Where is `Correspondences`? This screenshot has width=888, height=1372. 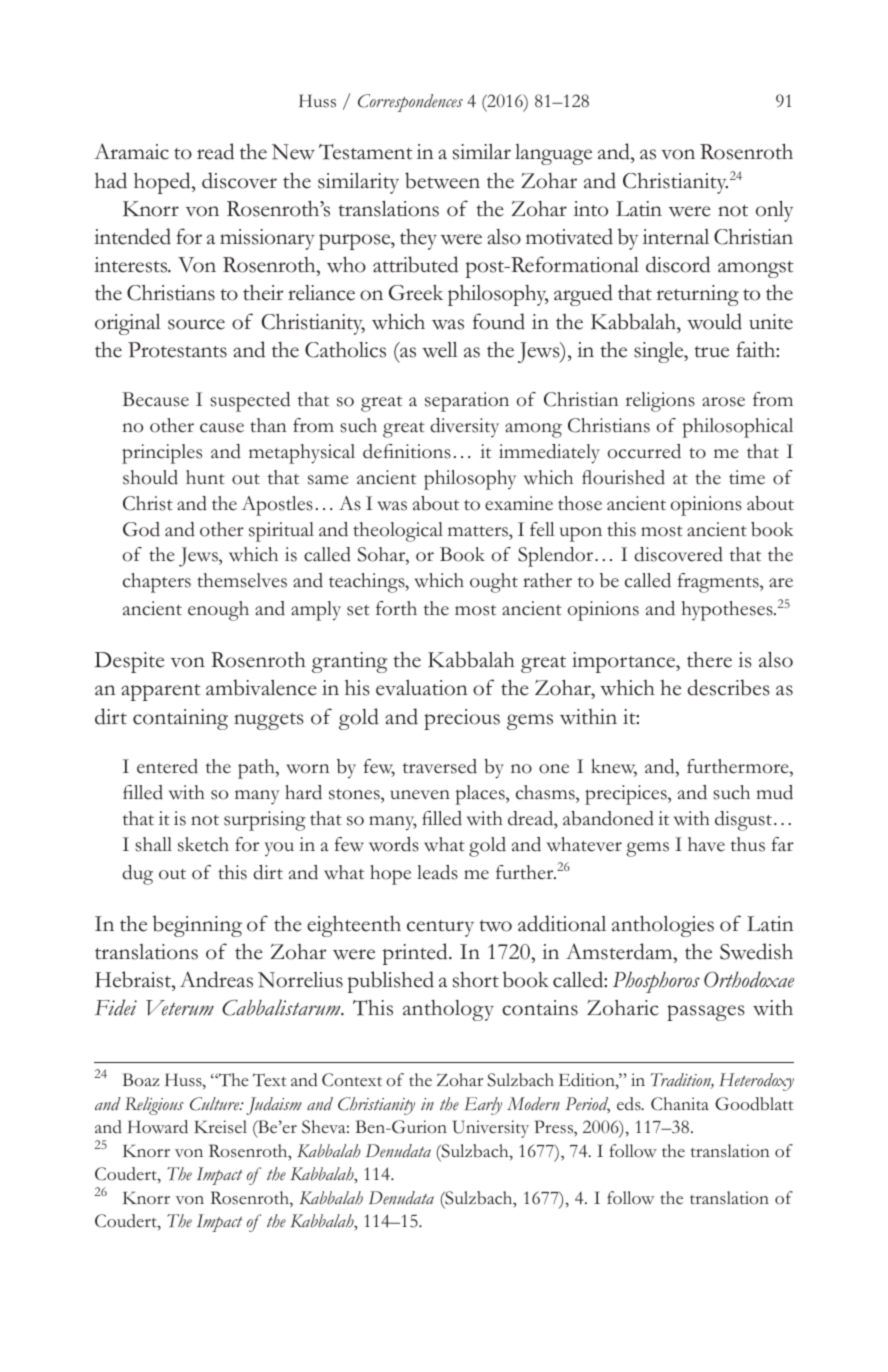 Correspondences is located at coordinates (410, 103).
